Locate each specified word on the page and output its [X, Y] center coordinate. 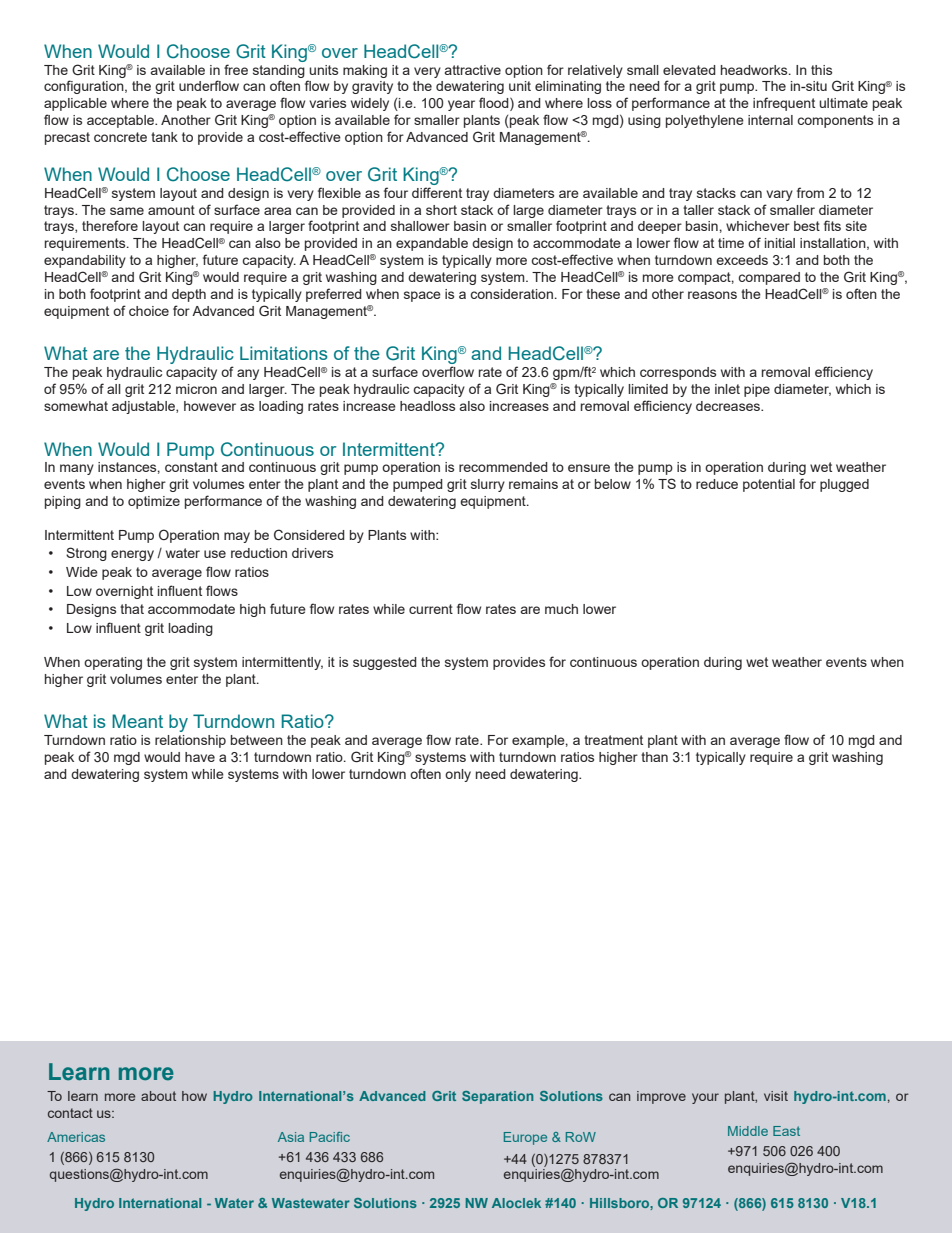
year [461, 105]
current [431, 609]
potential [769, 485]
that [132, 609]
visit [776, 1096]
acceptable [121, 121]
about [158, 1096]
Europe [525, 1138]
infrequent [784, 104]
